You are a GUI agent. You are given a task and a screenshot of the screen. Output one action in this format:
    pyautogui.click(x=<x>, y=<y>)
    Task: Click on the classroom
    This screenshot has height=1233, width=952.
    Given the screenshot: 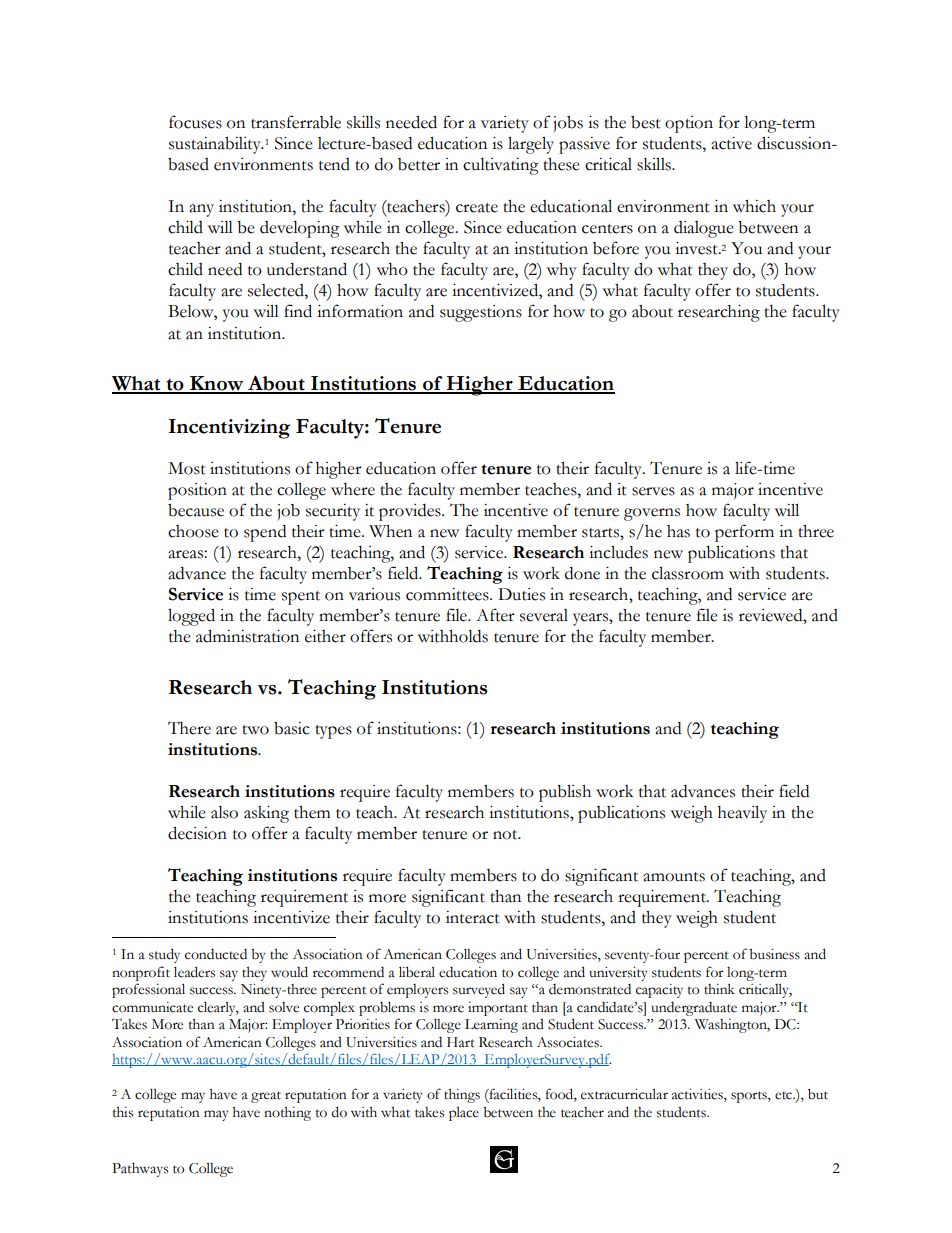 What is the action you would take?
    pyautogui.click(x=688, y=573)
